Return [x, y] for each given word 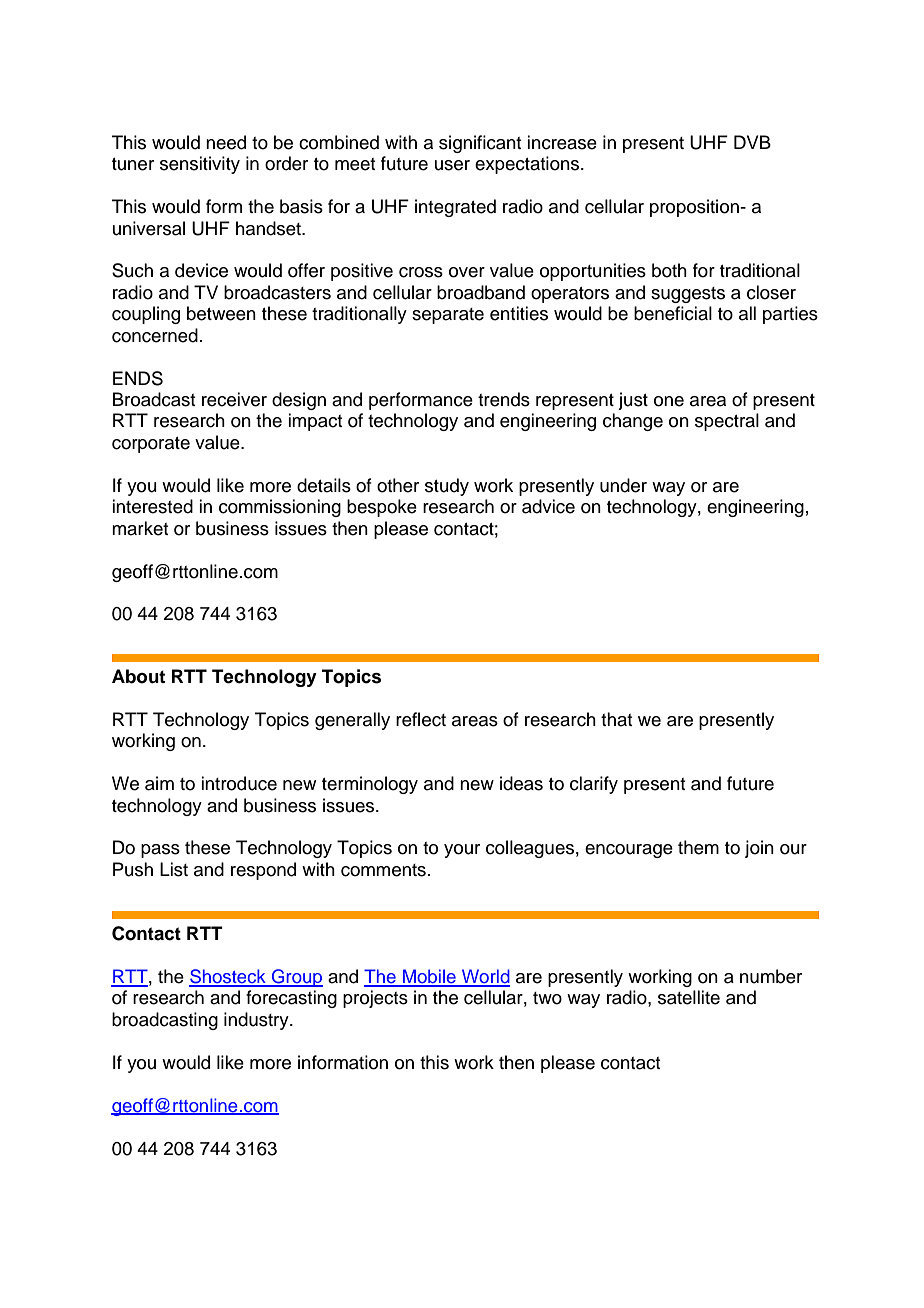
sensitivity [200, 165]
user [452, 165]
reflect [421, 719]
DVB [752, 142]
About [138, 676]
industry [257, 1021]
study [447, 487]
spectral [727, 422]
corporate [151, 445]
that [616, 719]
